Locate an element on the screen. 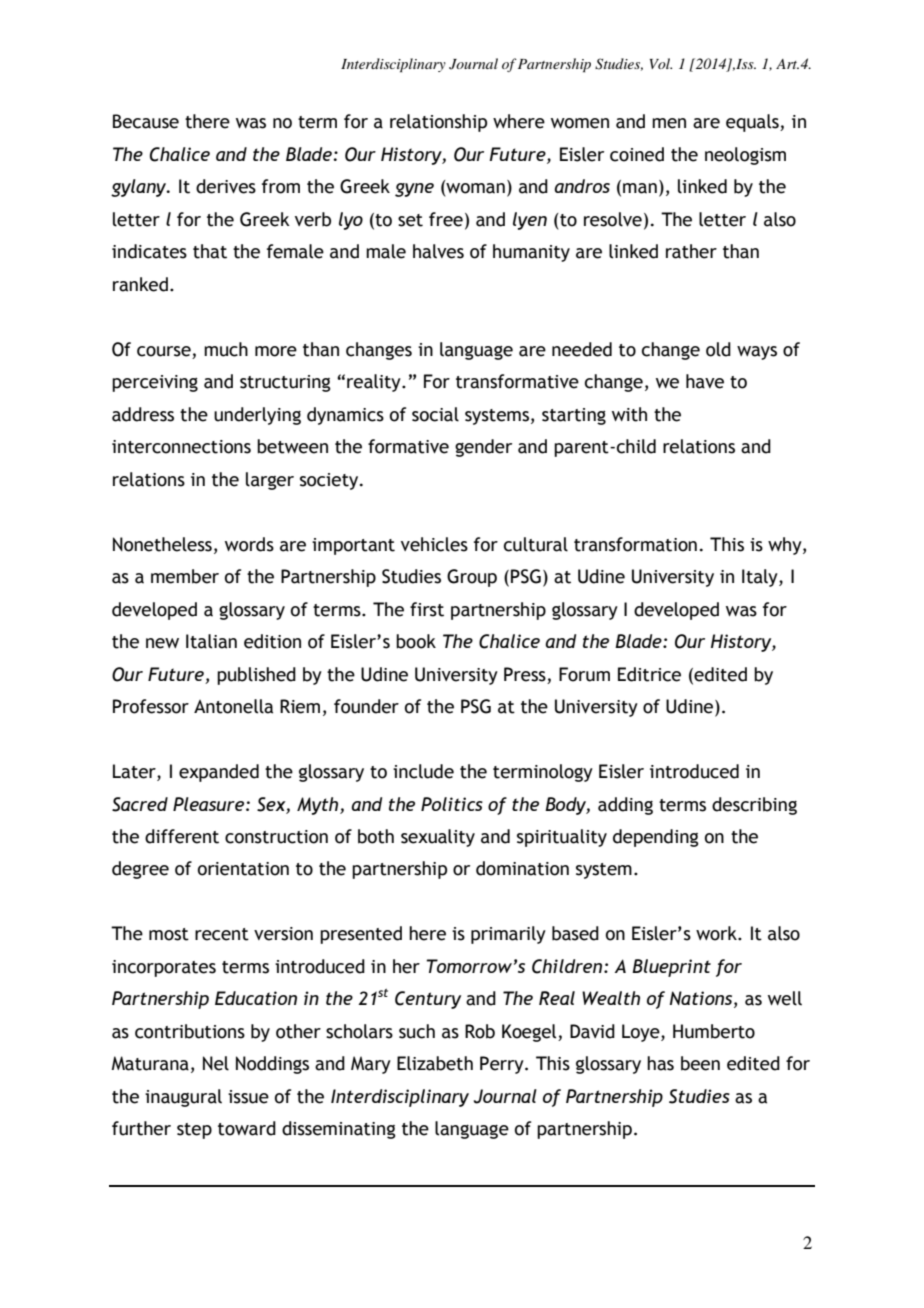 The height and width of the screenshot is (1308, 924). expanded is located at coordinates (219, 773).
